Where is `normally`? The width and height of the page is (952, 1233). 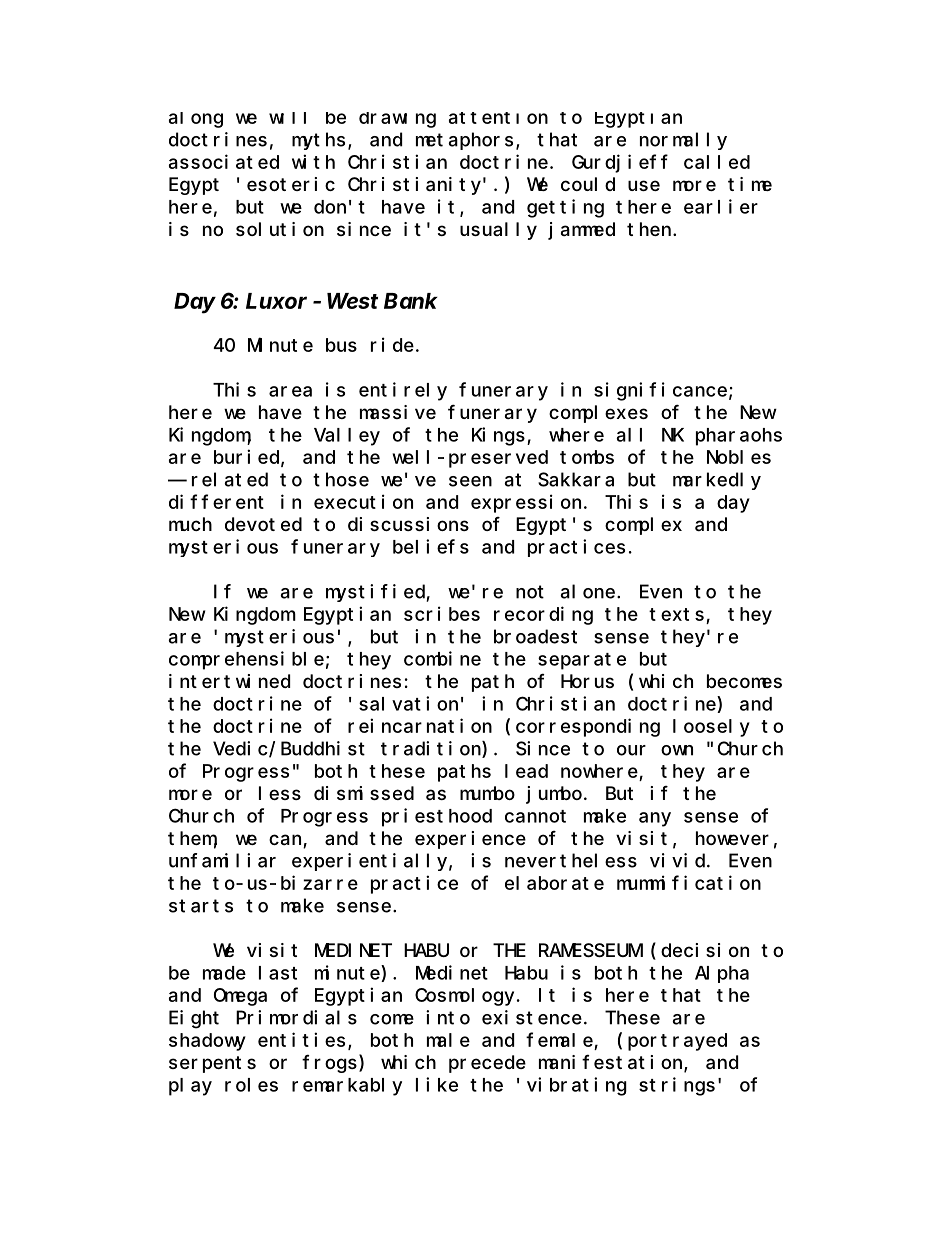 normally is located at coordinates (683, 141).
